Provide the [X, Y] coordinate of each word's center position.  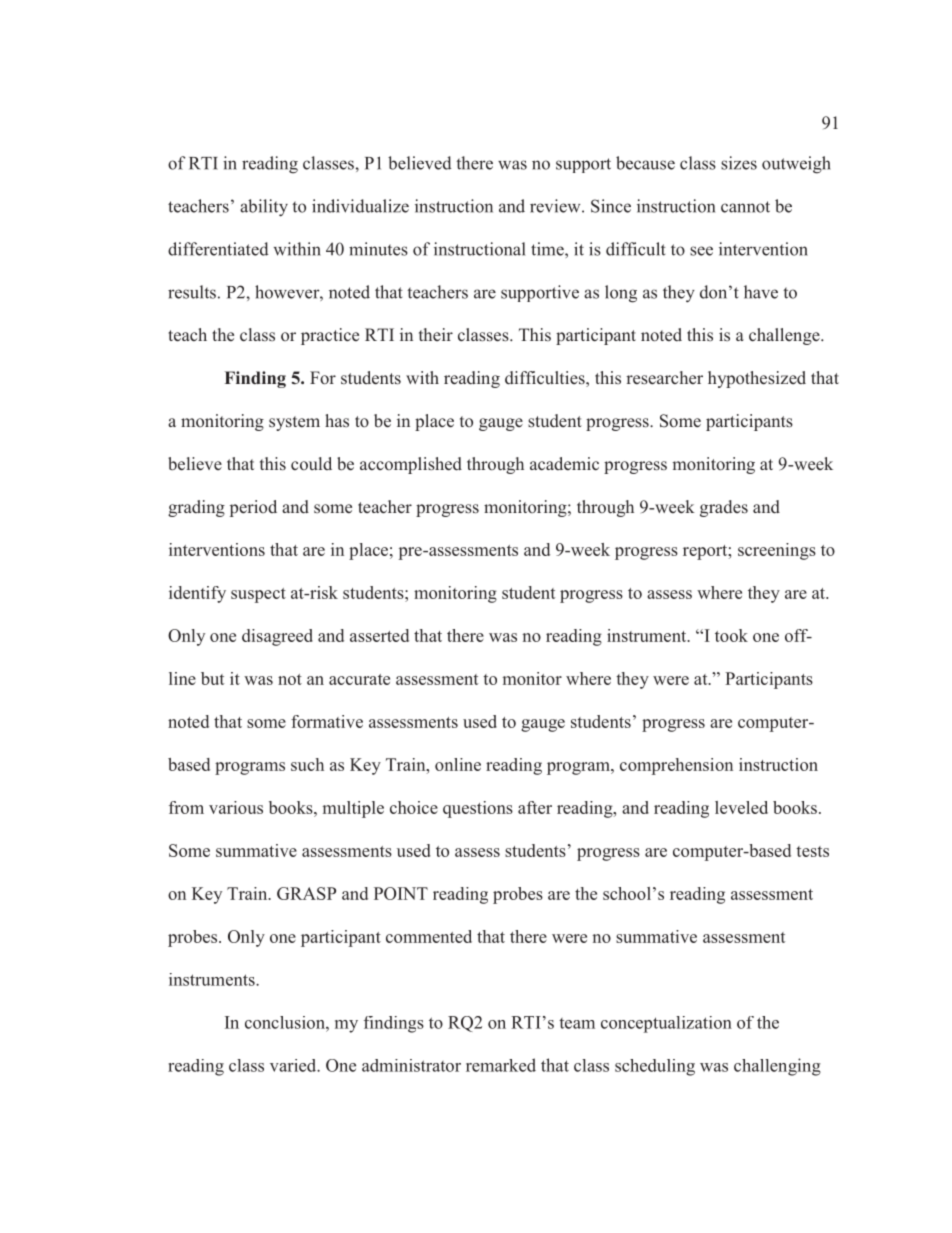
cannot [745, 207]
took [731, 635]
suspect [258, 595]
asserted [379, 635]
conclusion [286, 1022]
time [548, 249]
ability [264, 208]
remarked [501, 1065]
